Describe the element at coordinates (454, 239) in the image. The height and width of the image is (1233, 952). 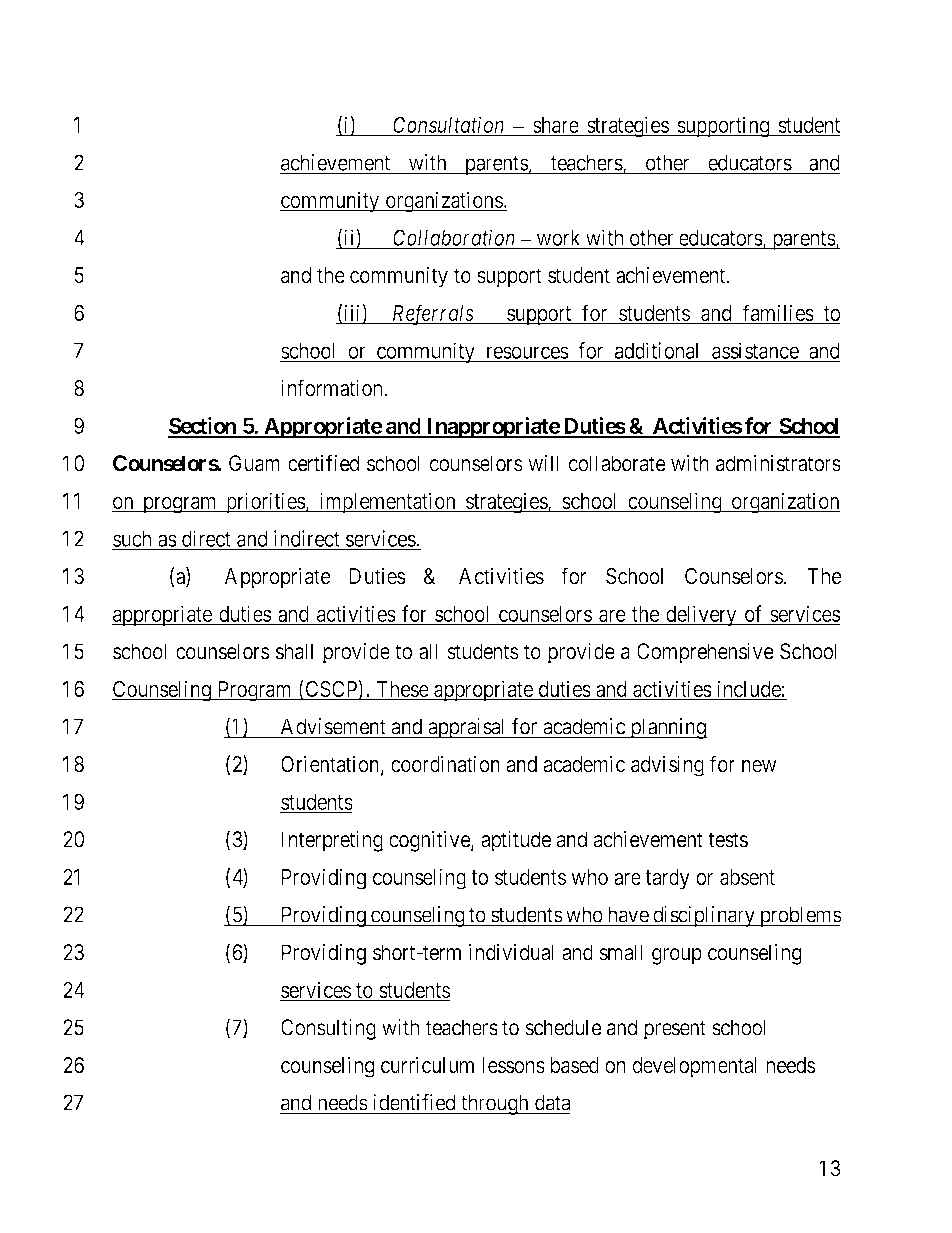
I see `Collaboration` at that location.
